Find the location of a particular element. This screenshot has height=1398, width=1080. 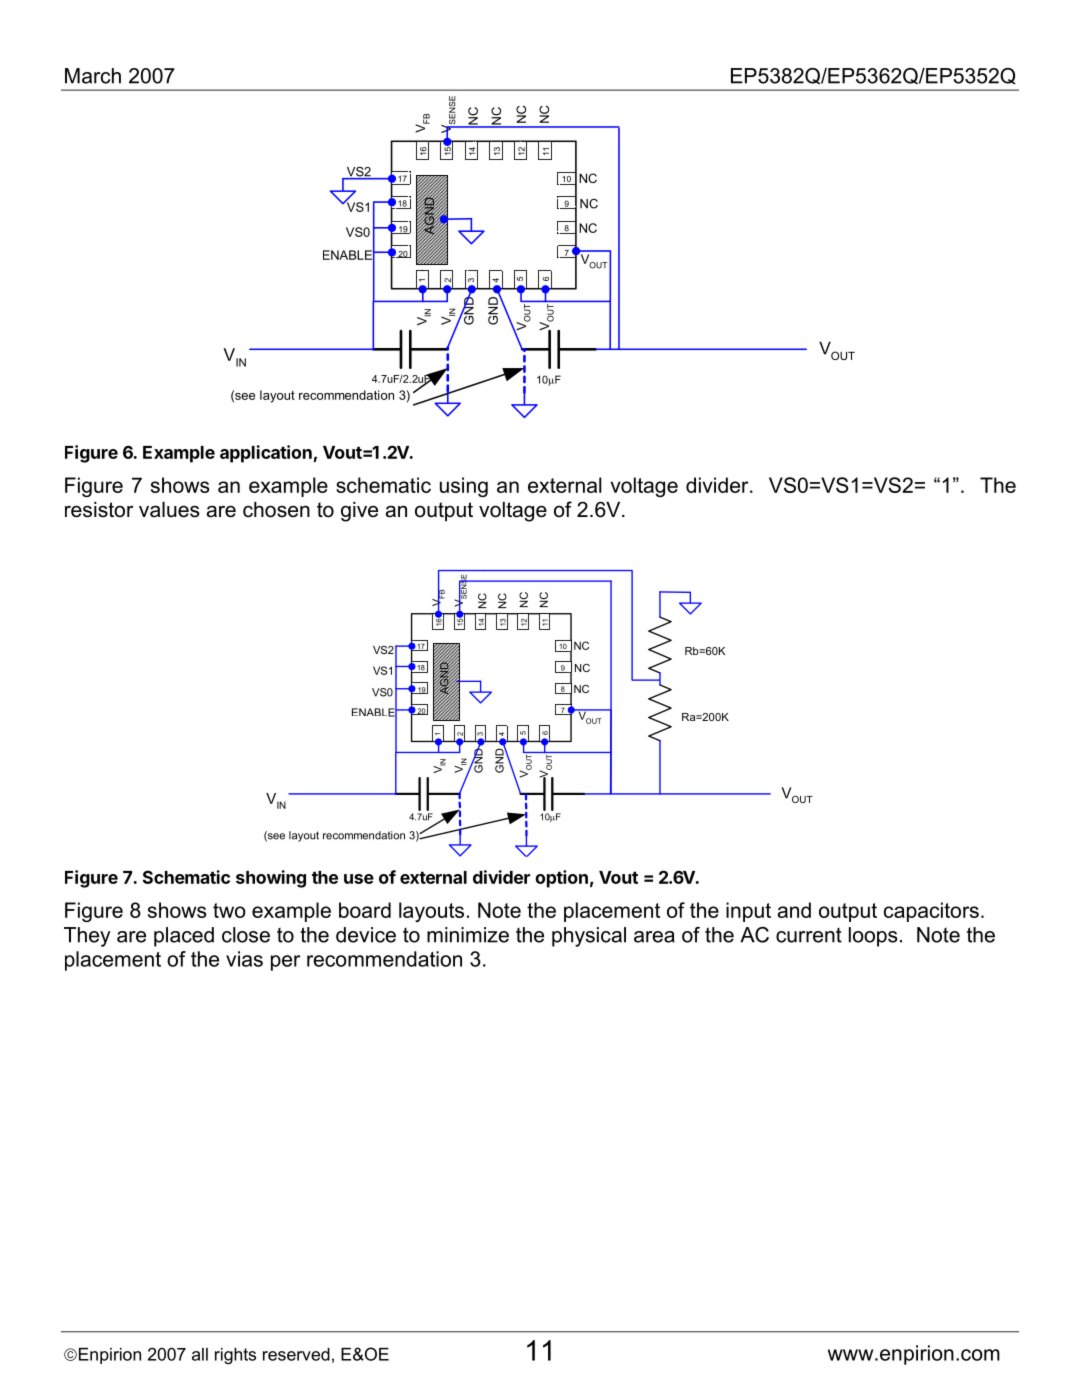

reserved is located at coordinates (296, 1354).
